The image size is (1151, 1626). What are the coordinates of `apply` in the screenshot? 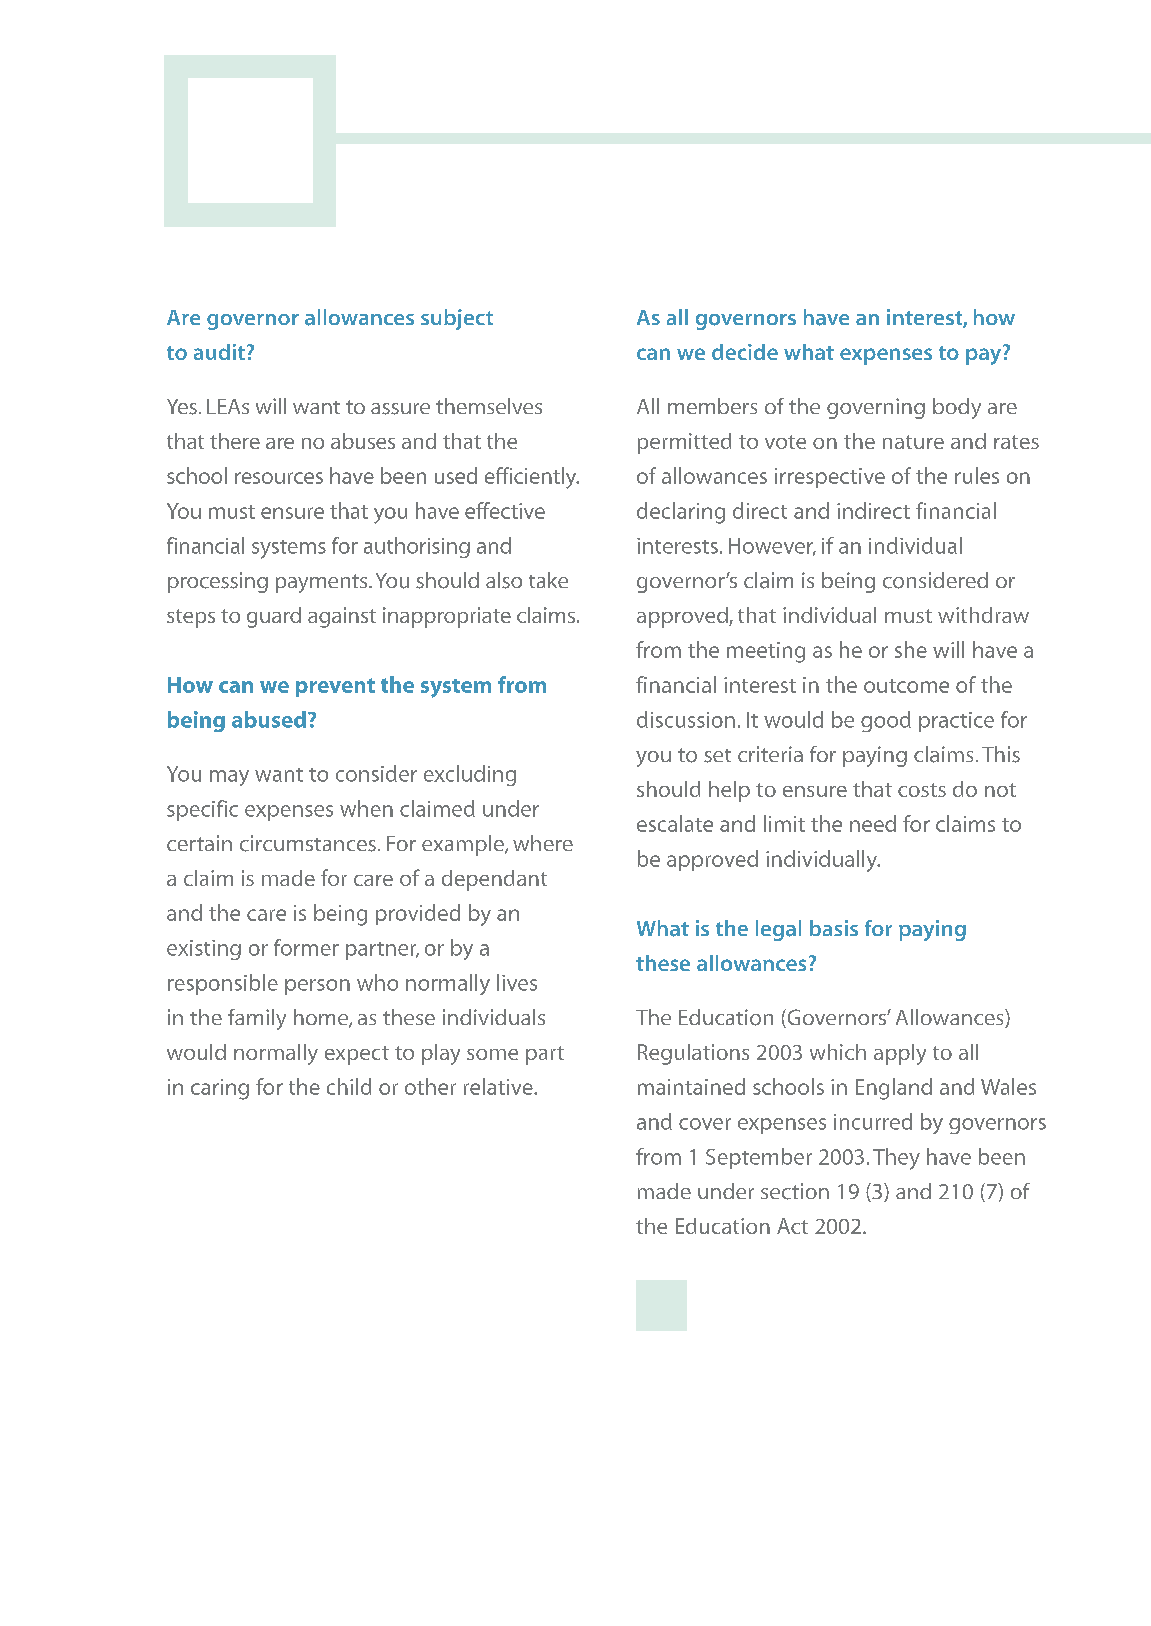 It's located at (900, 1054).
